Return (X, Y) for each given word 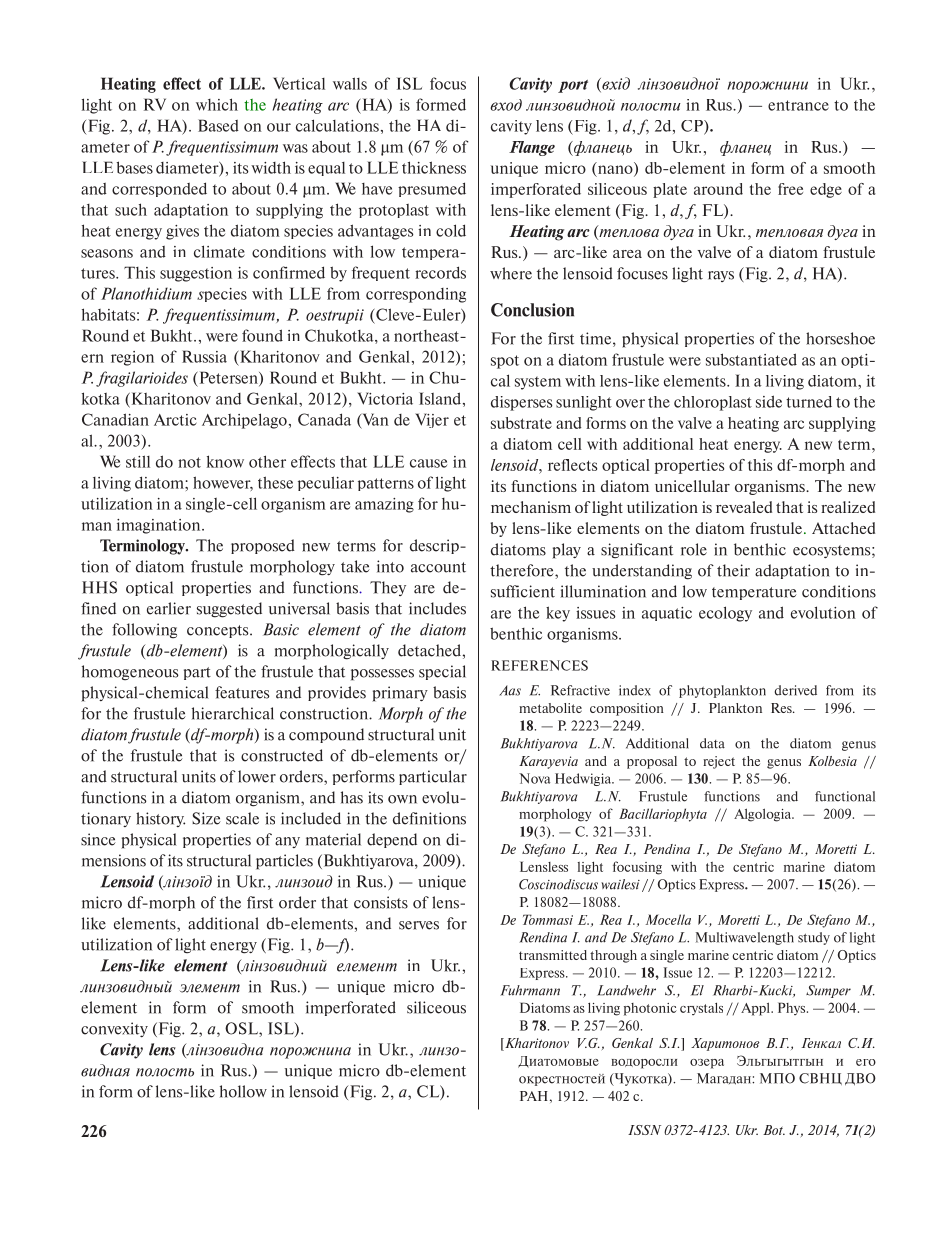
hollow (243, 1091)
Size (206, 818)
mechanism (531, 507)
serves (419, 925)
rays (721, 276)
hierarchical (233, 713)
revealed (744, 507)
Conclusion (532, 310)
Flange (532, 148)
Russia (204, 356)
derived (796, 690)
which (217, 104)
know (225, 461)
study (814, 938)
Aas (510, 690)
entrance (798, 105)
